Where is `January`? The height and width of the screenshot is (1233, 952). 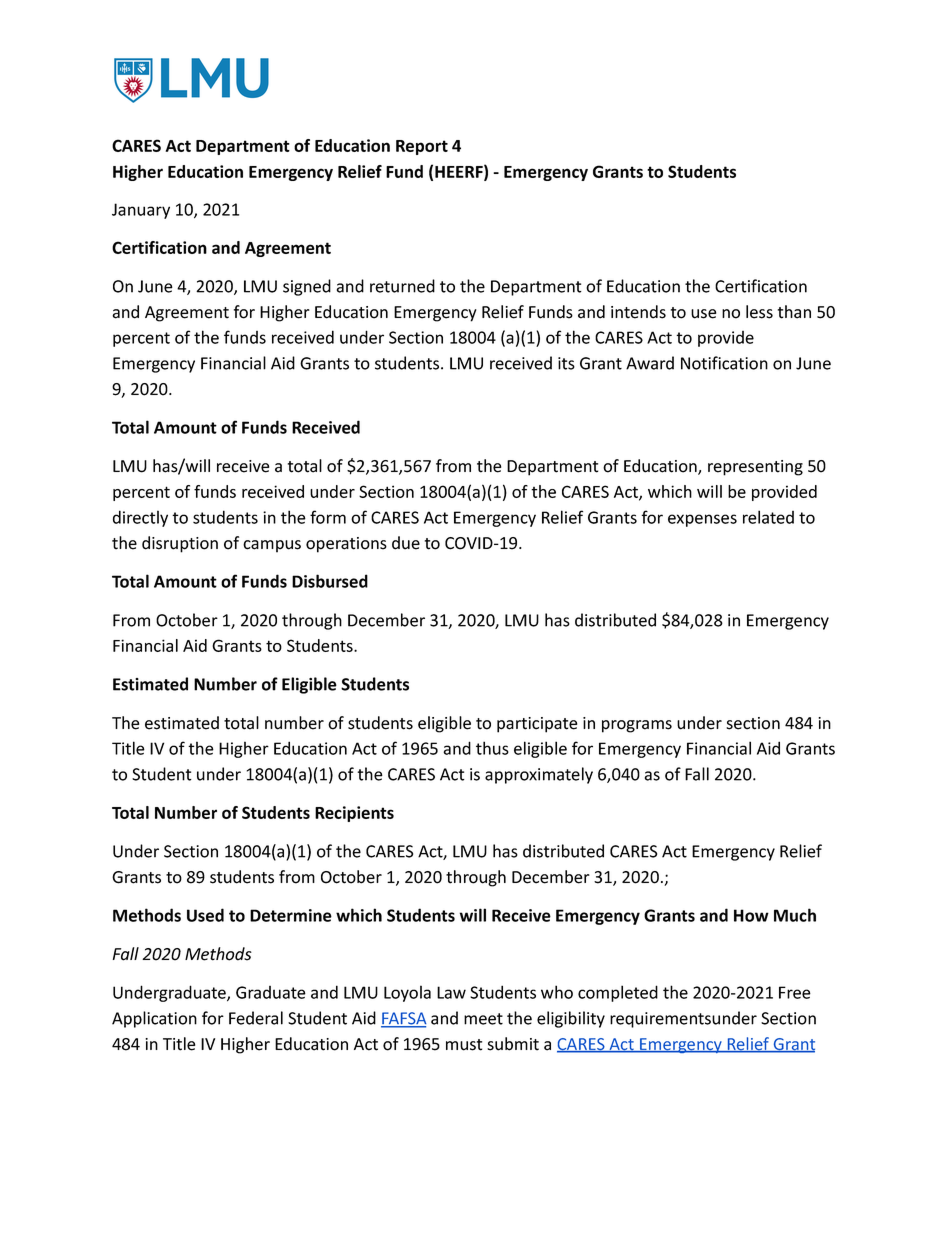
January is located at coordinates (141, 211).
